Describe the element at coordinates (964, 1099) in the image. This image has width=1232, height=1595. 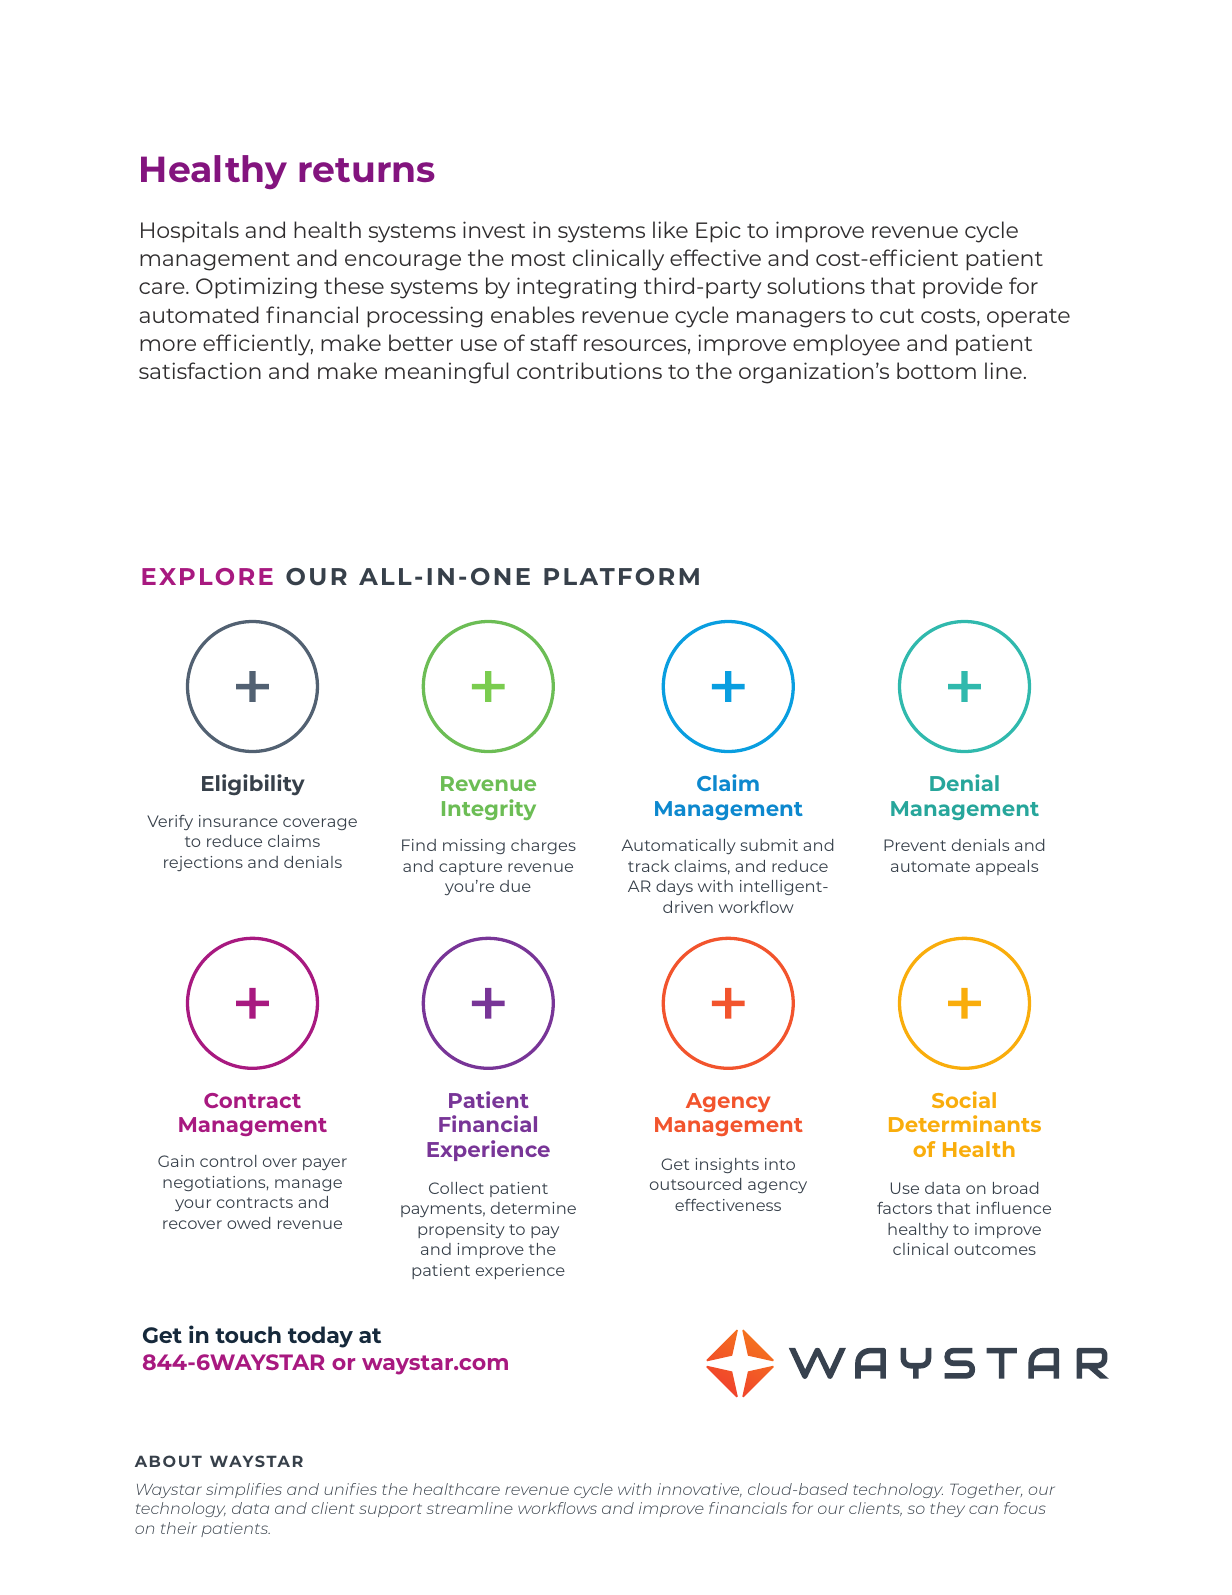
I see `Social` at that location.
